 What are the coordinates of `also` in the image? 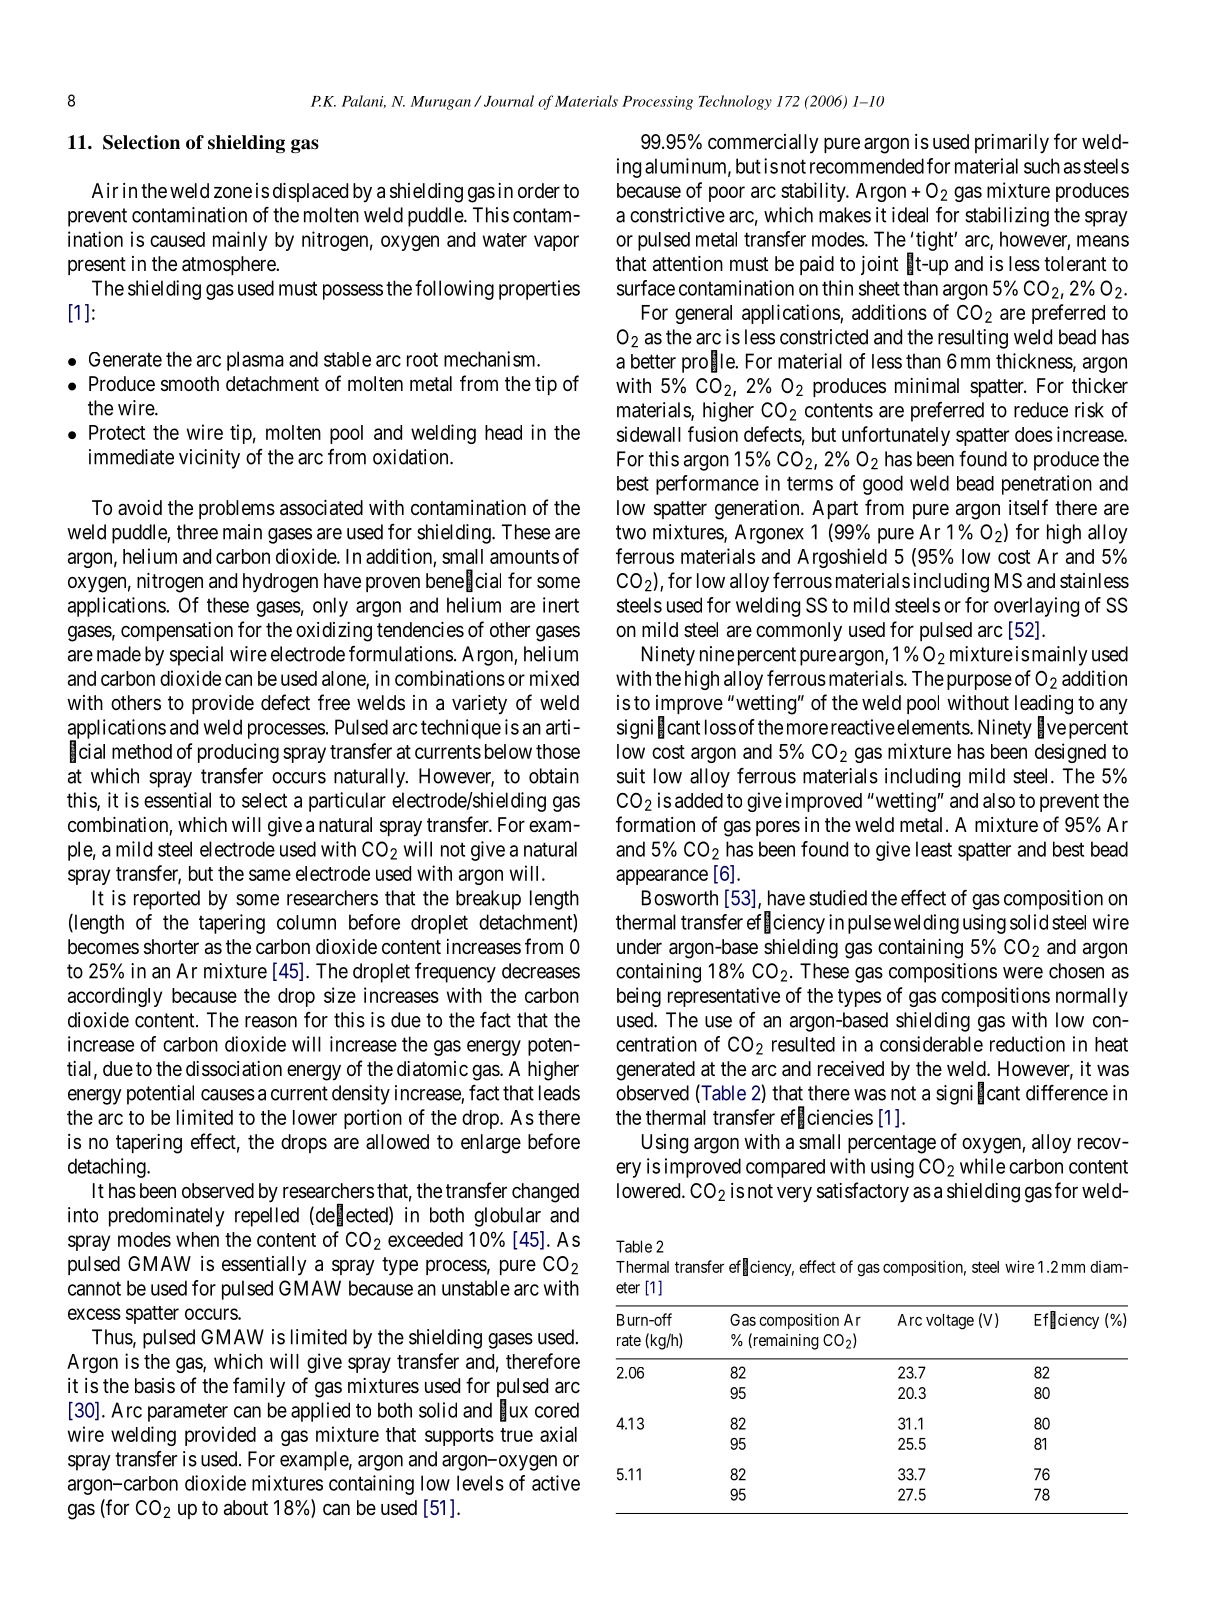 It's located at (999, 800).
